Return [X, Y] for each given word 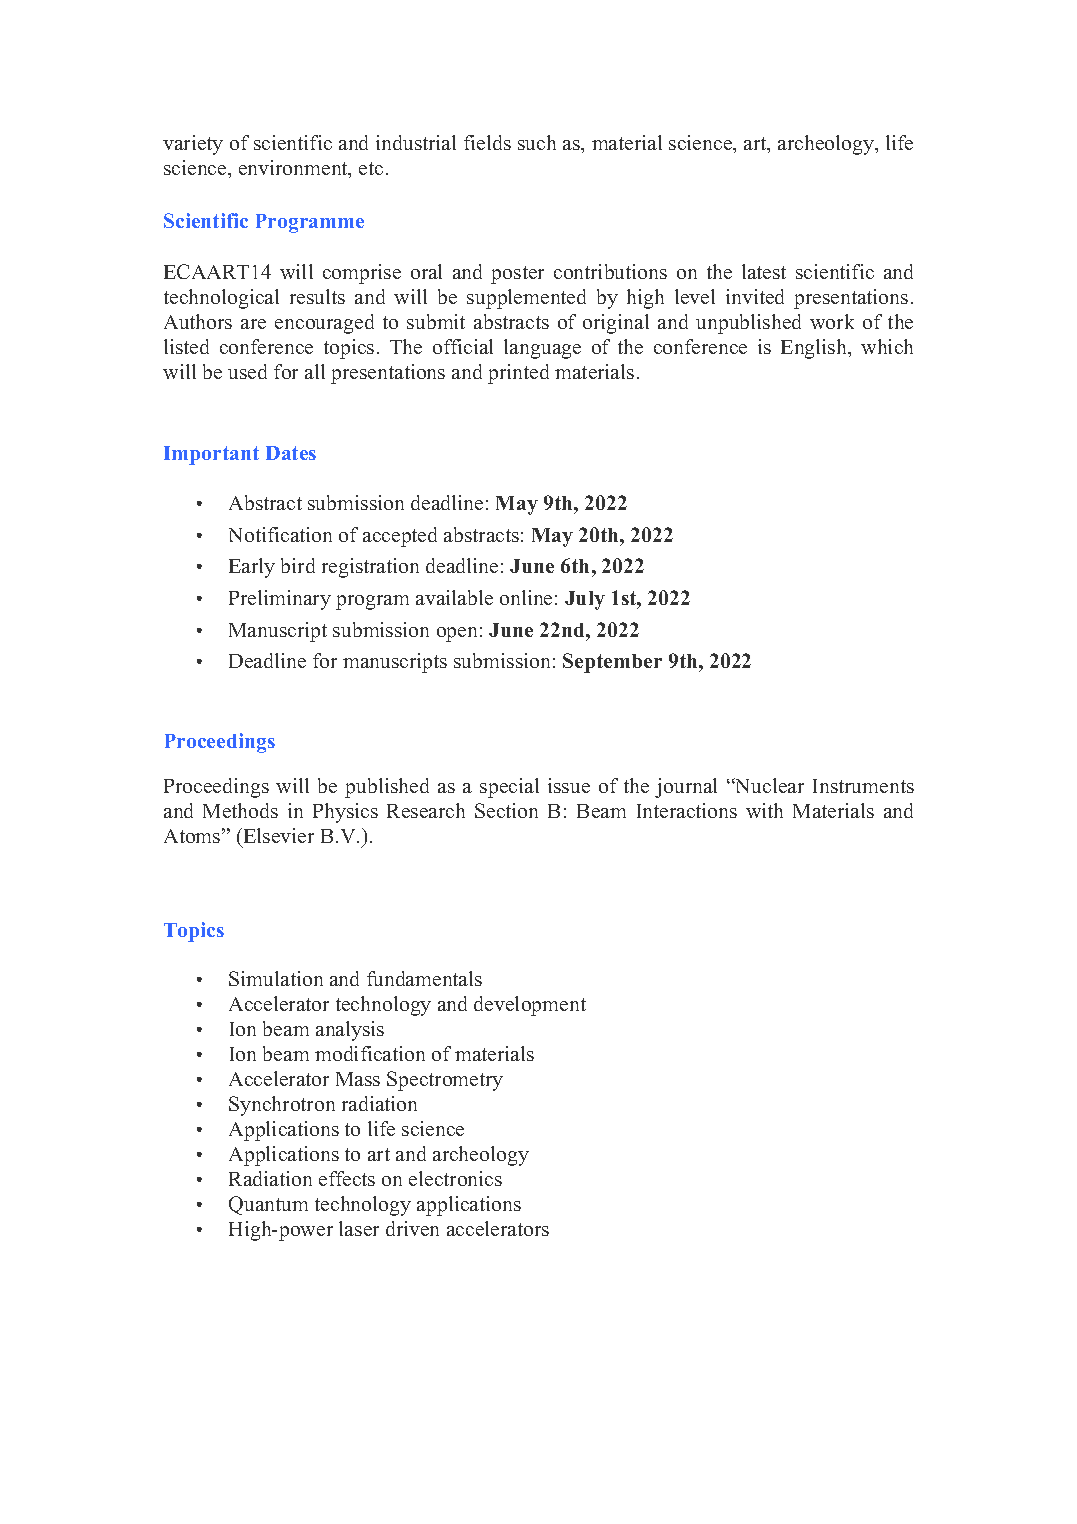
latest [764, 271]
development [530, 1006]
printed [518, 374]
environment [294, 169]
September [612, 663]
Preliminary [280, 600]
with [764, 810]
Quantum [268, 1205]
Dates [291, 453]
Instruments [863, 786]
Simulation [276, 978]
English [815, 349]
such [537, 142]
